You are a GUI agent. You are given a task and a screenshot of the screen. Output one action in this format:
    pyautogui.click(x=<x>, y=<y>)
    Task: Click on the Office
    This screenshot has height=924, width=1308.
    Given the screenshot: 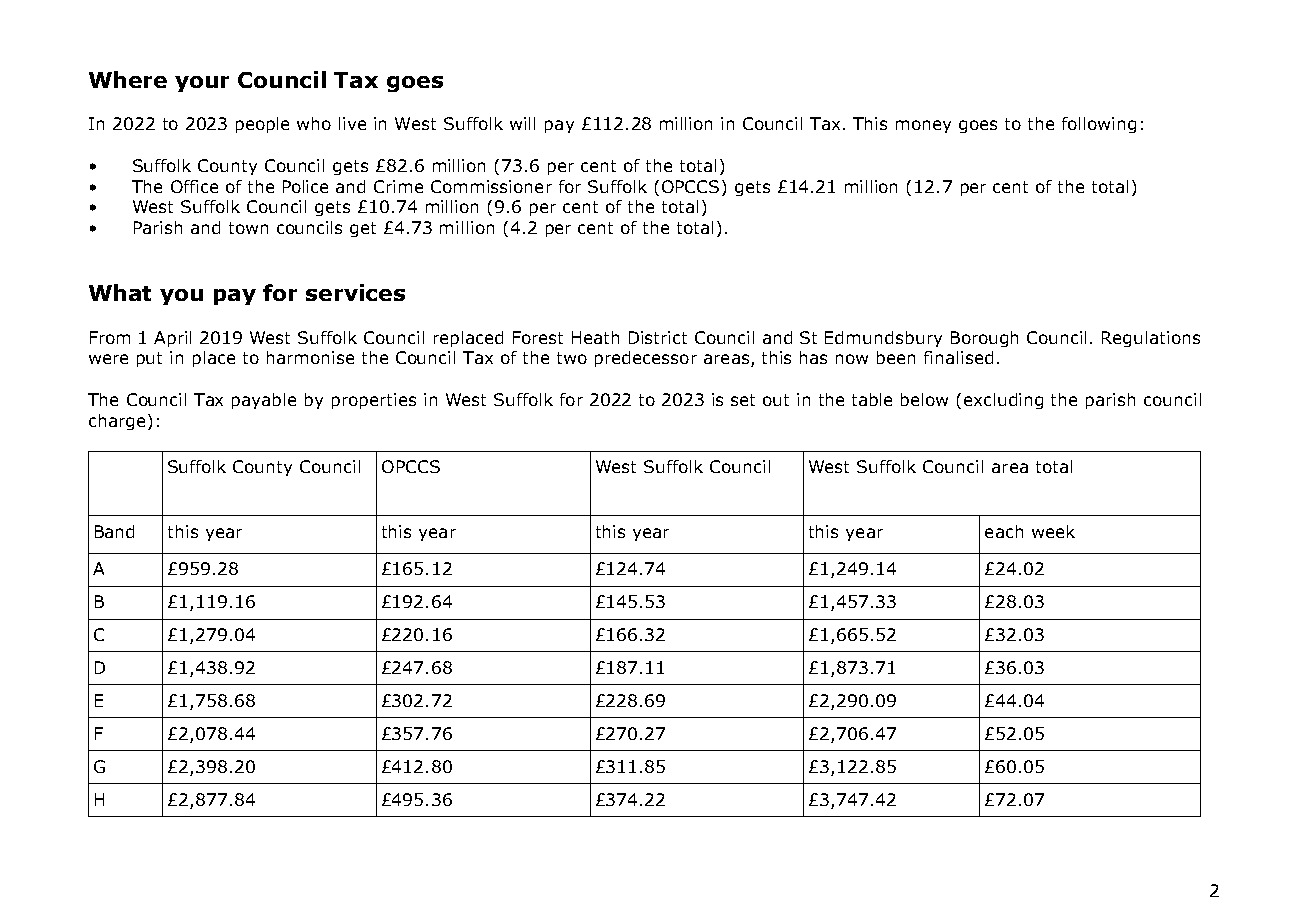 What is the action you would take?
    pyautogui.click(x=194, y=186)
